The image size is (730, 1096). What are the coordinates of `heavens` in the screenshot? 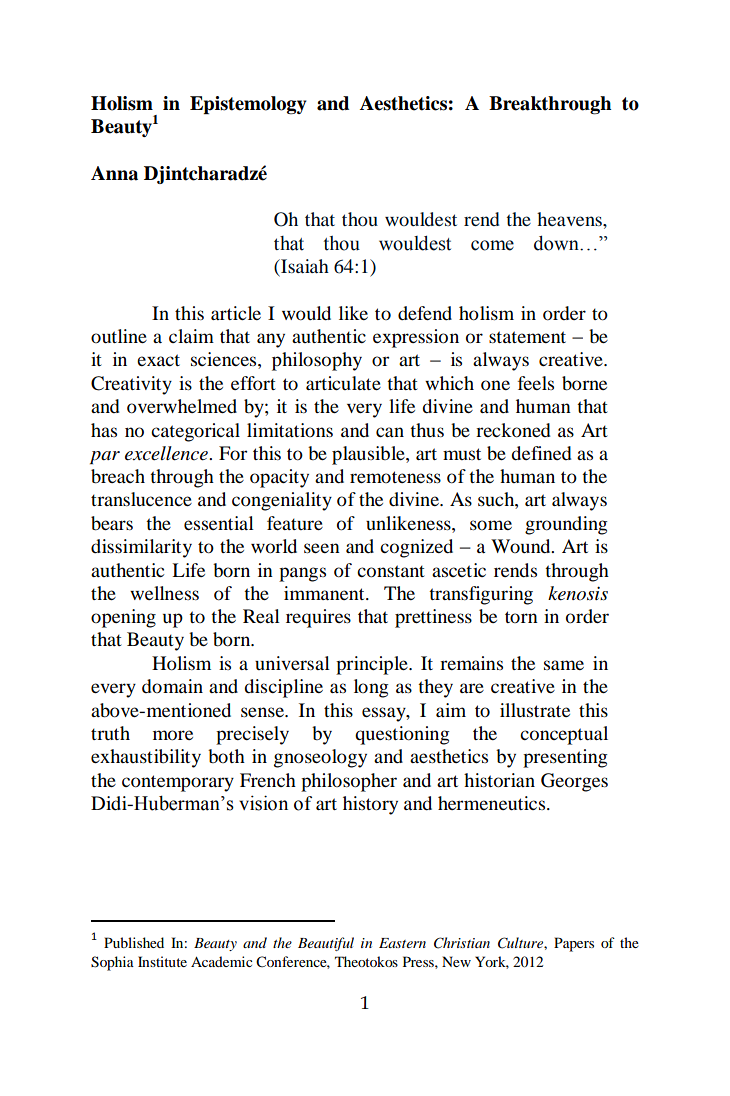 It's located at (570, 219).
